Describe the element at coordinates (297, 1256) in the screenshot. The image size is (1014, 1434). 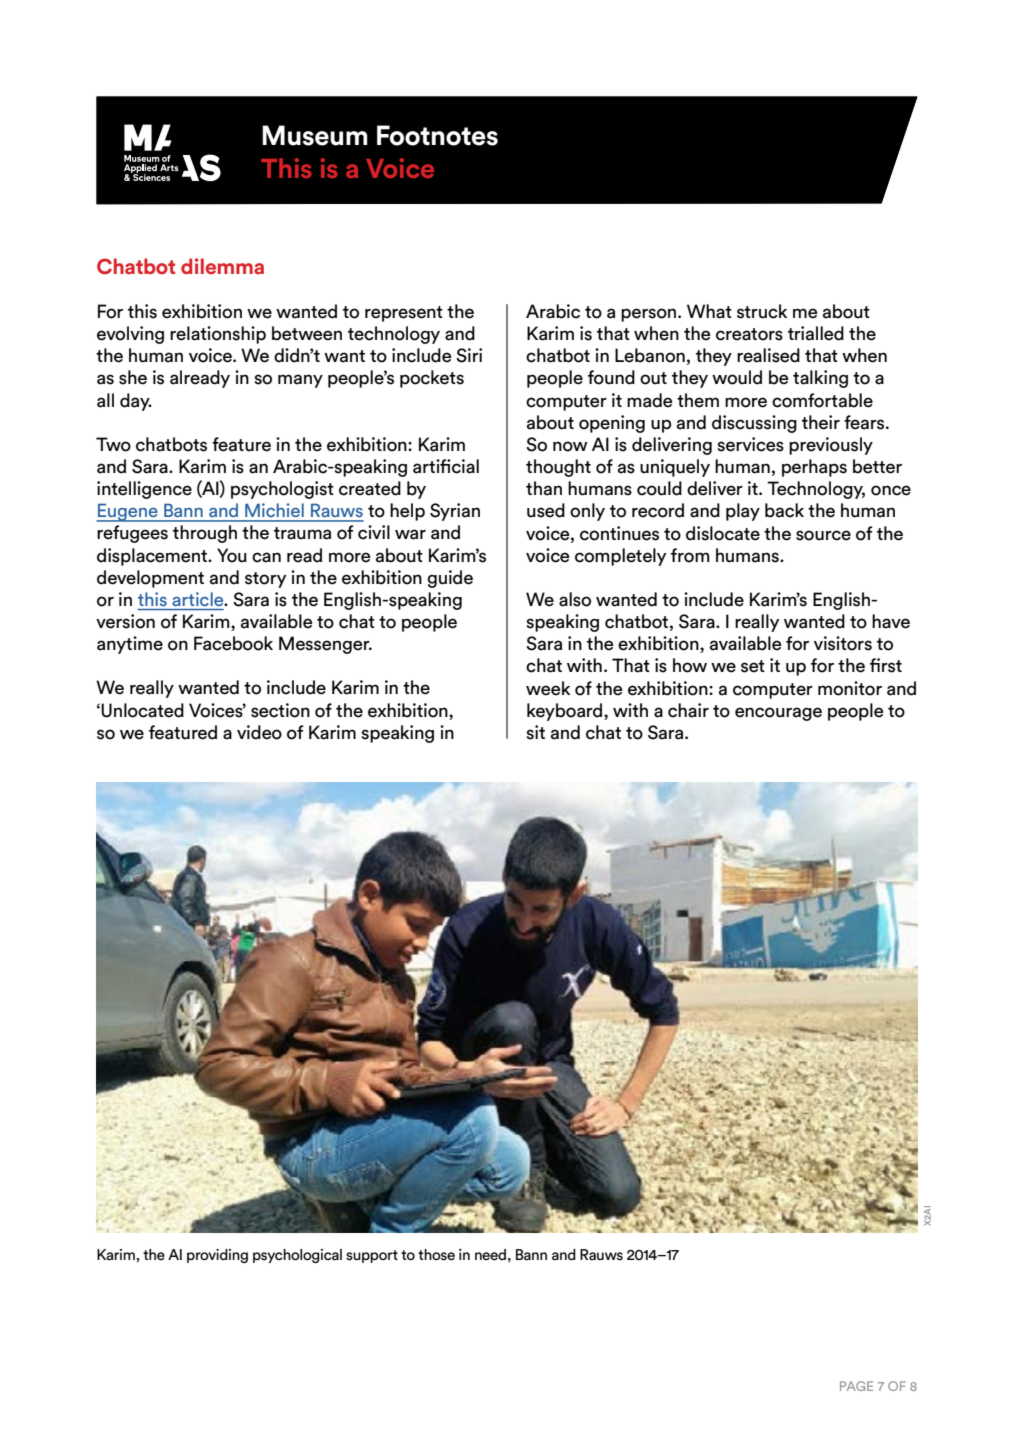
I see `psychological` at that location.
